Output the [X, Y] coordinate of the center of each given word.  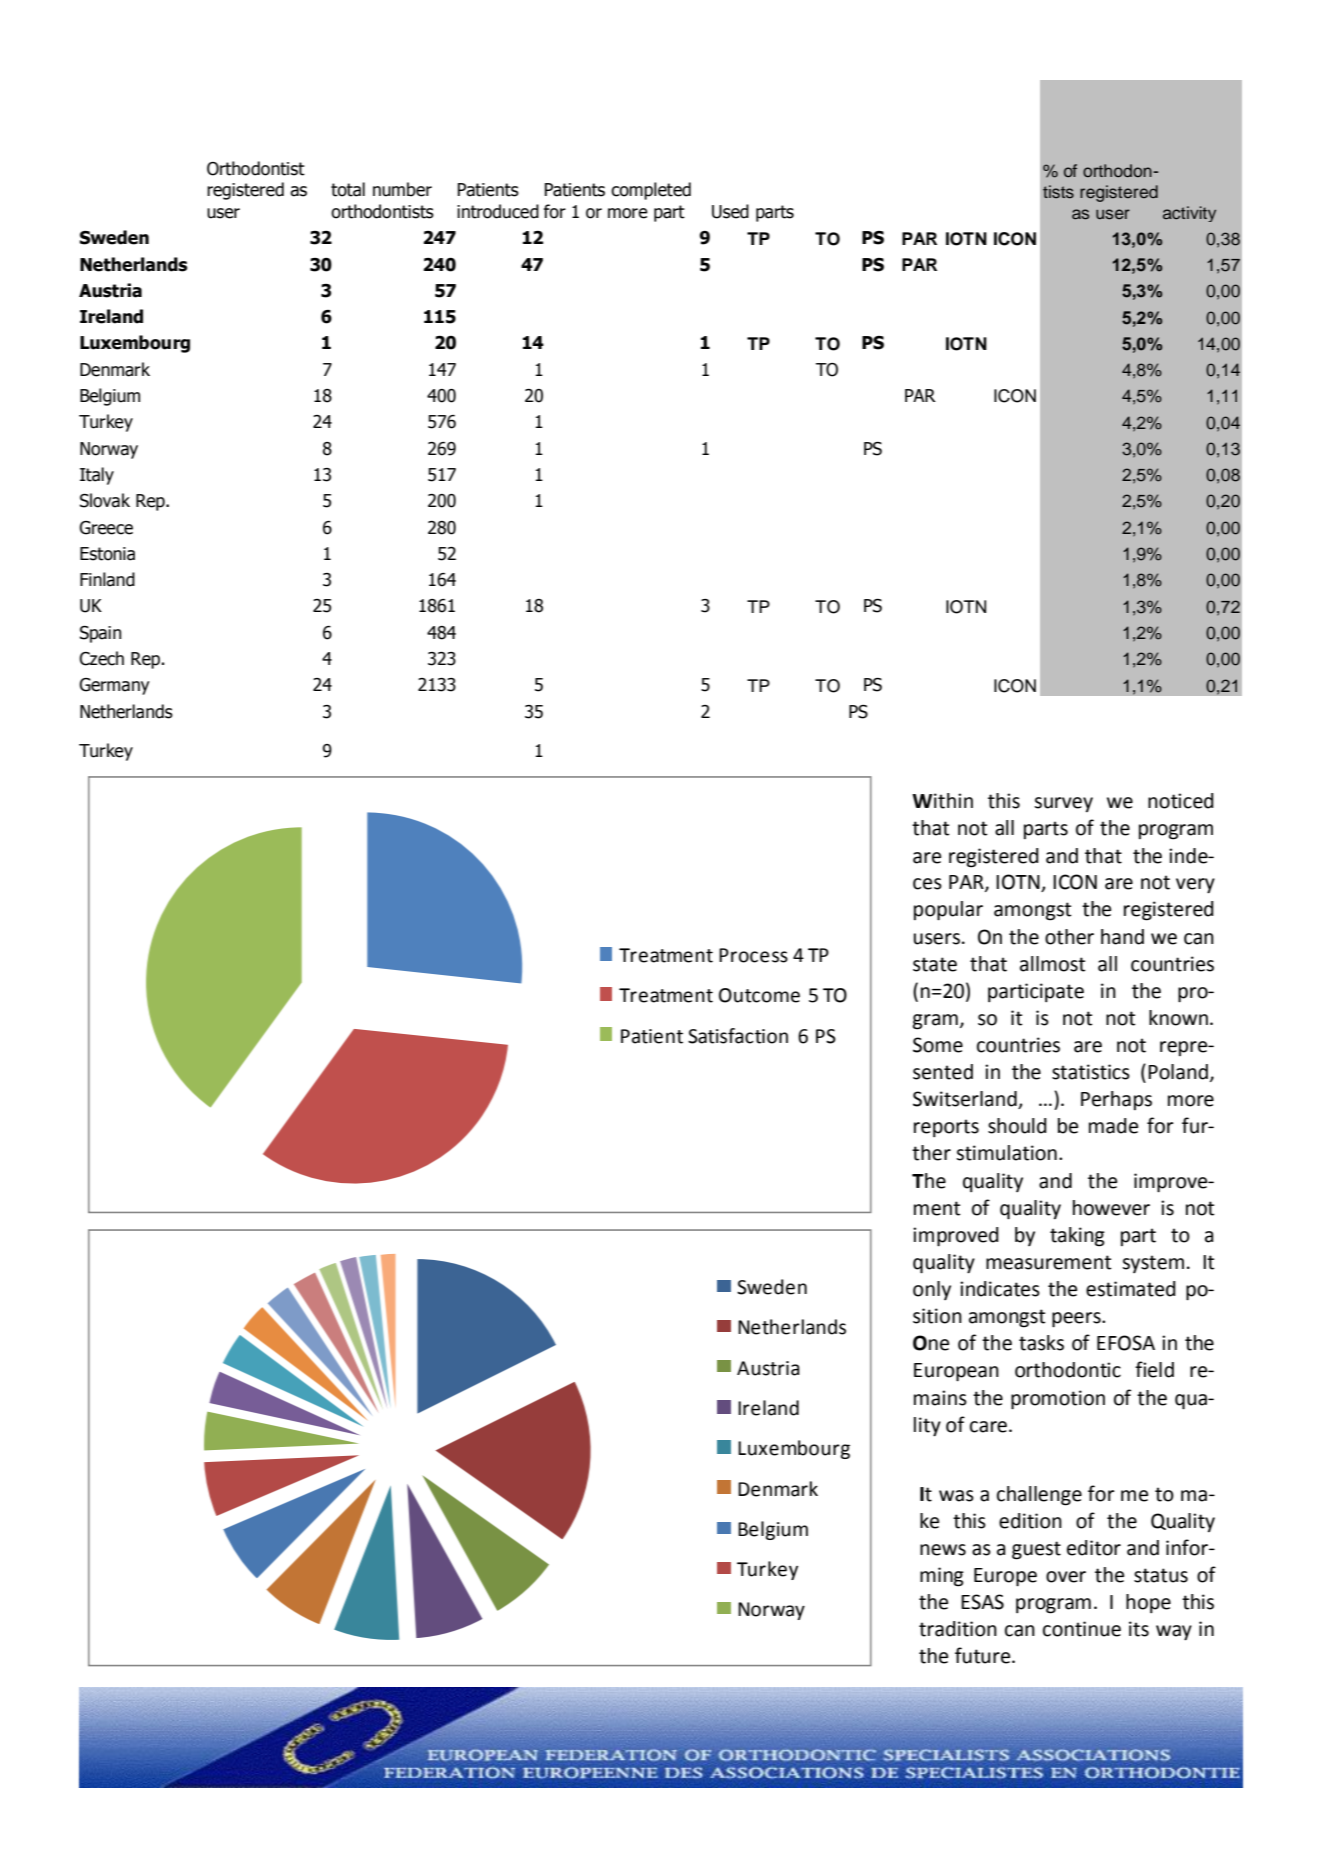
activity [1189, 214]
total [348, 189]
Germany [114, 686]
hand [1122, 937]
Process [753, 955]
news [943, 1550]
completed [651, 191]
